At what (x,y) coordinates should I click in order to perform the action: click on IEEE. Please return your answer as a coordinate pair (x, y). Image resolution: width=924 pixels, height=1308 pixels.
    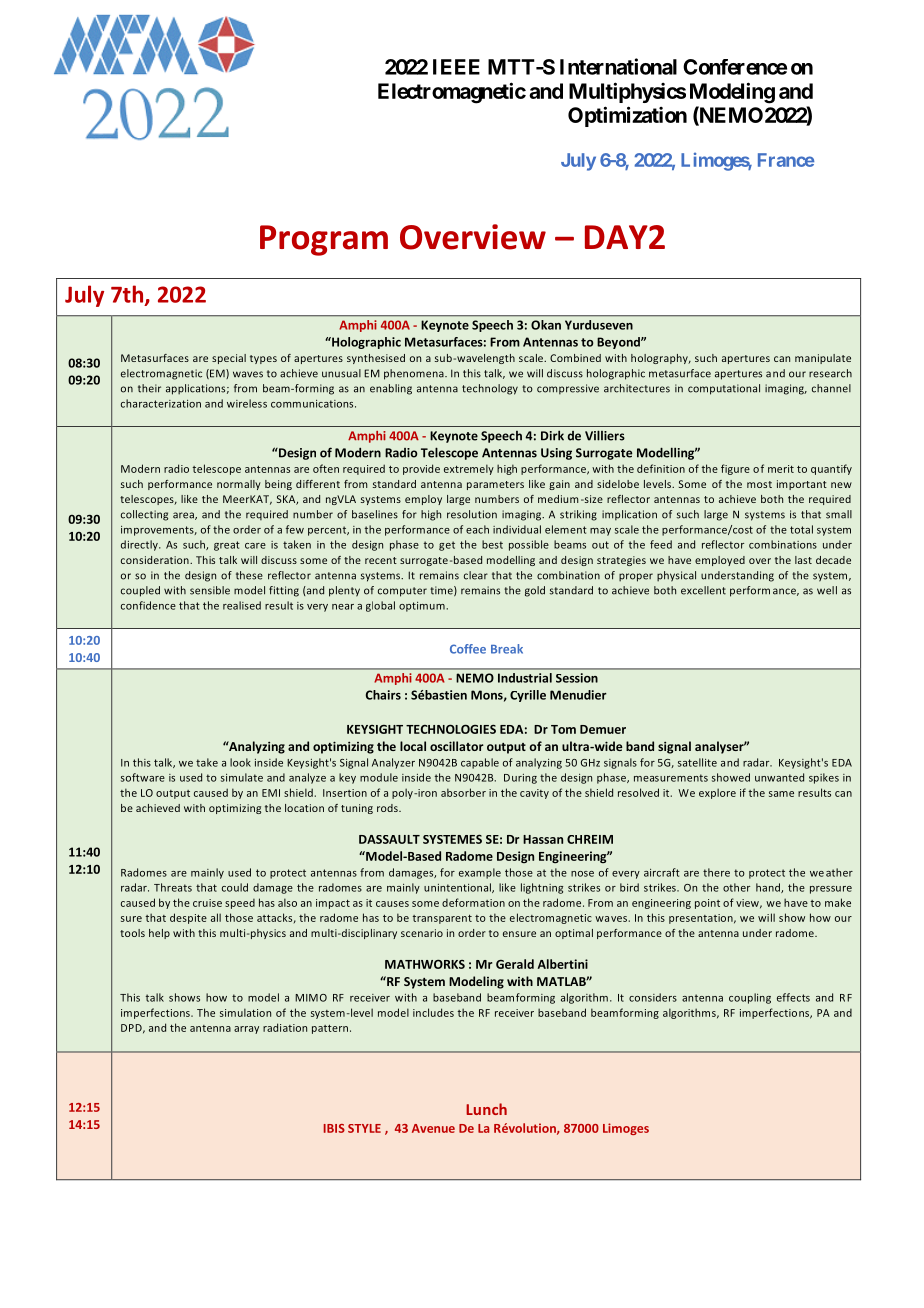
    Looking at the image, I should click on (456, 67).
